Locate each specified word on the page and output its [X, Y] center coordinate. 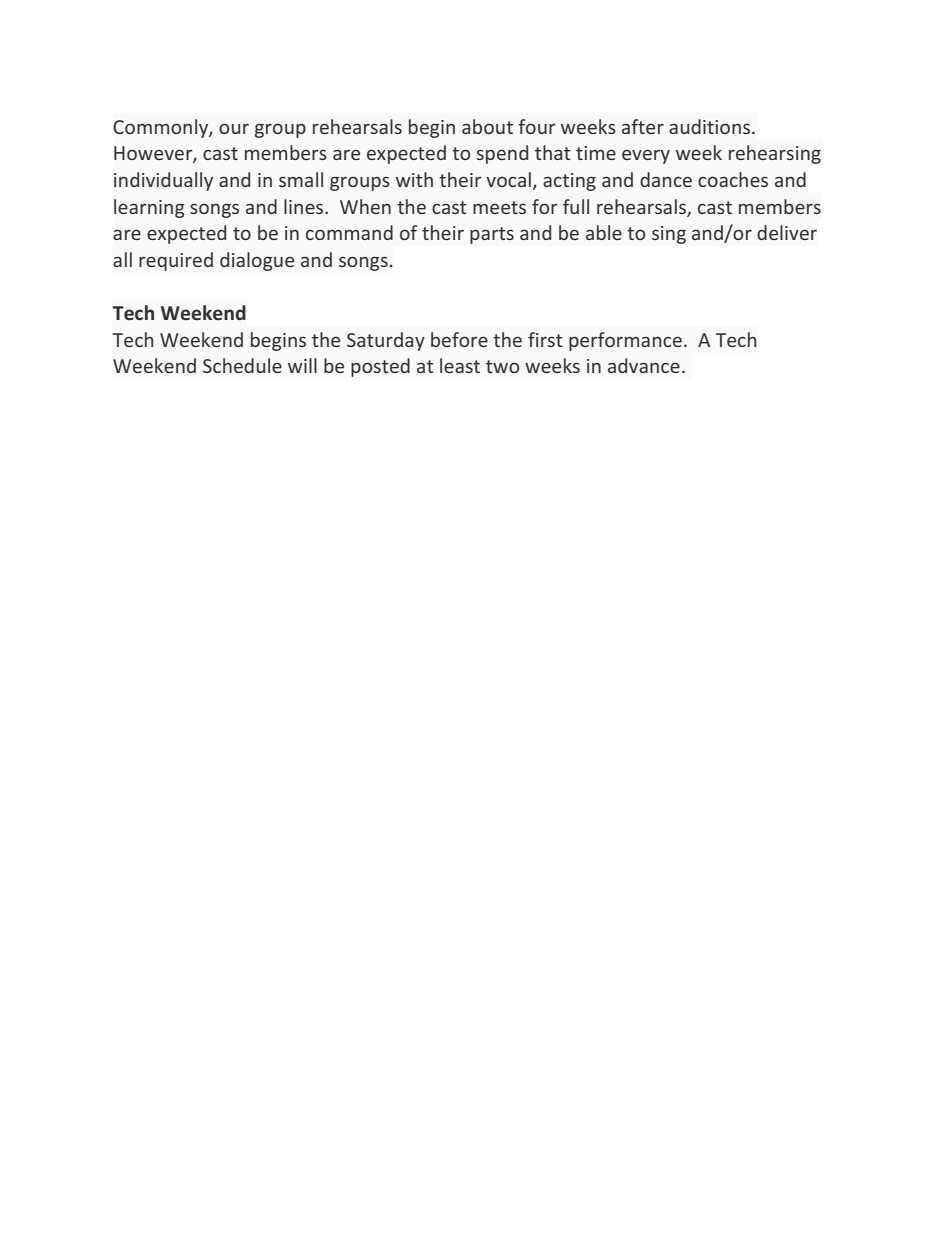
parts [492, 235]
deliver [787, 232]
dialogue [257, 261]
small [301, 179]
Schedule [242, 365]
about [487, 126]
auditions [711, 126]
